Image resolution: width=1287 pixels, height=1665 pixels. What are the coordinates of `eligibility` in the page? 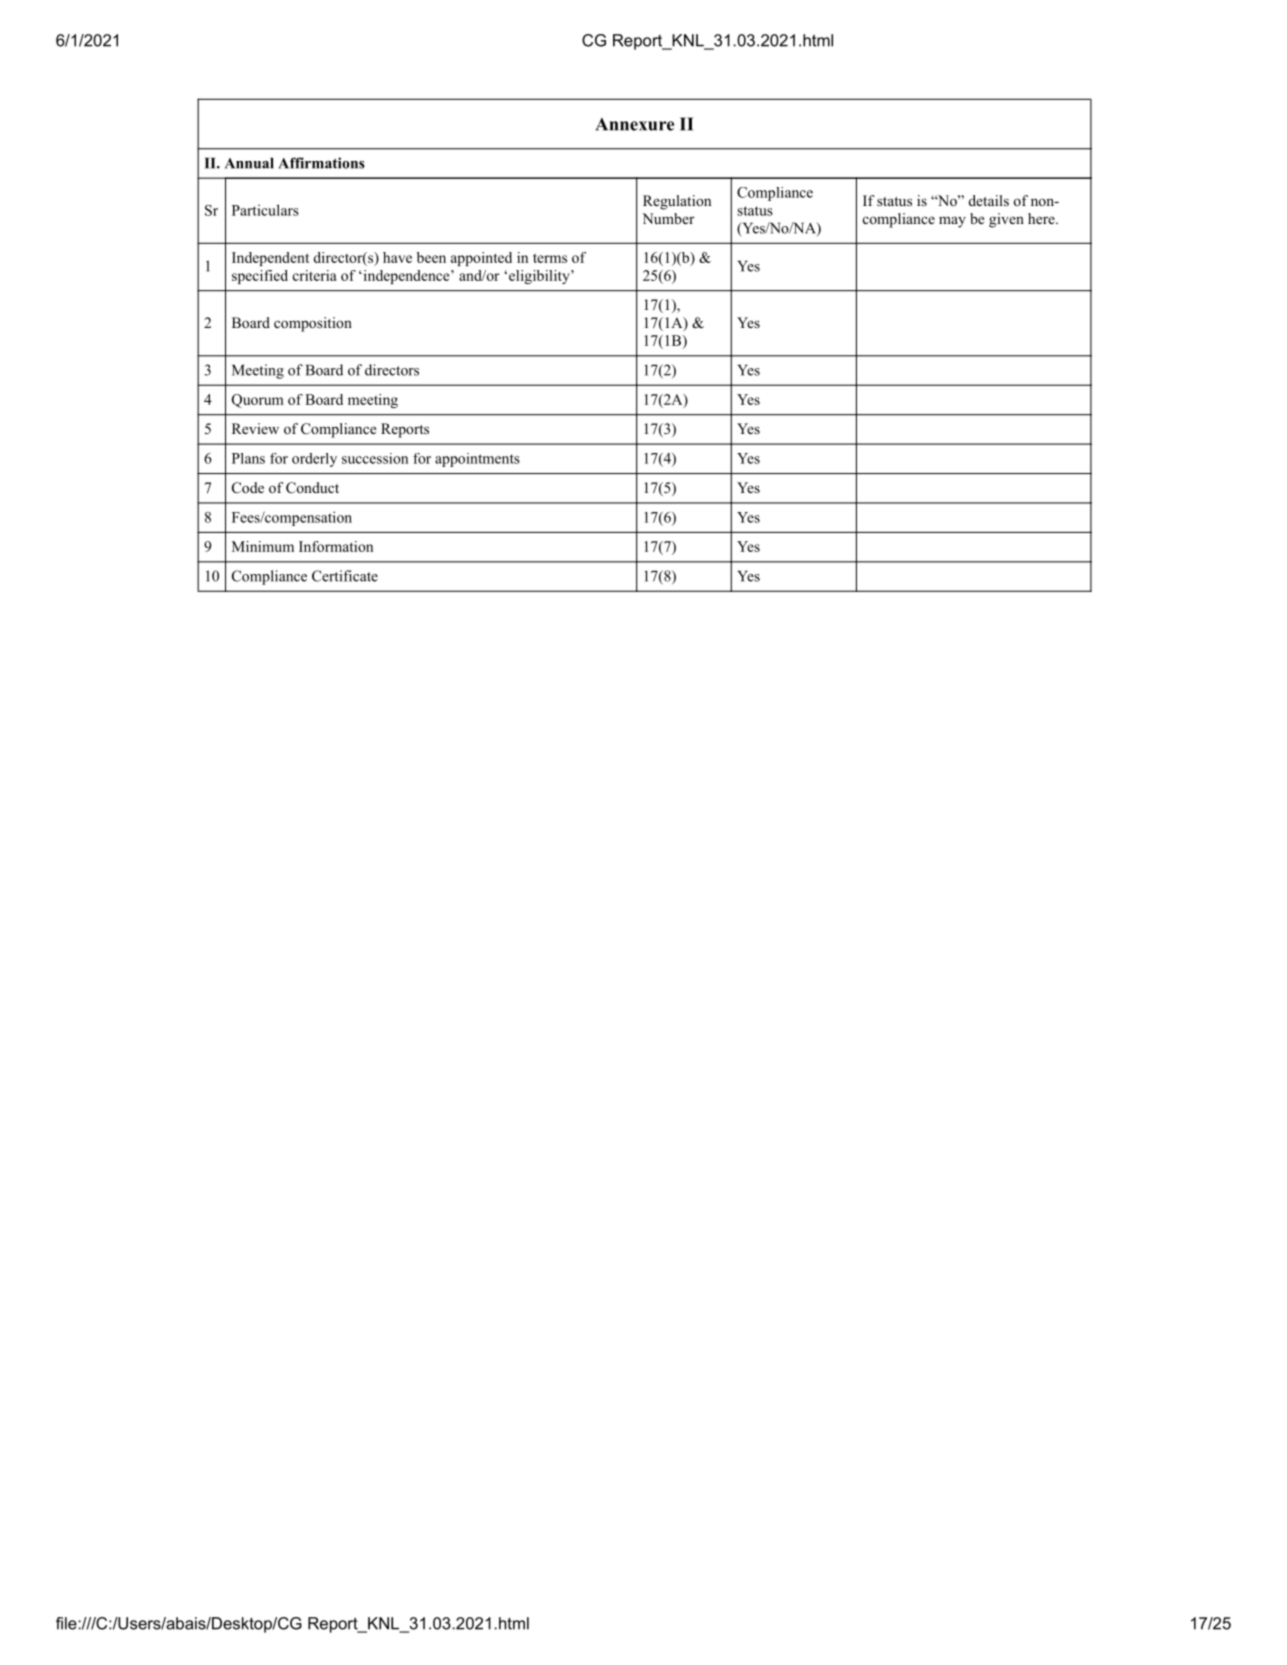 It's located at (539, 277).
